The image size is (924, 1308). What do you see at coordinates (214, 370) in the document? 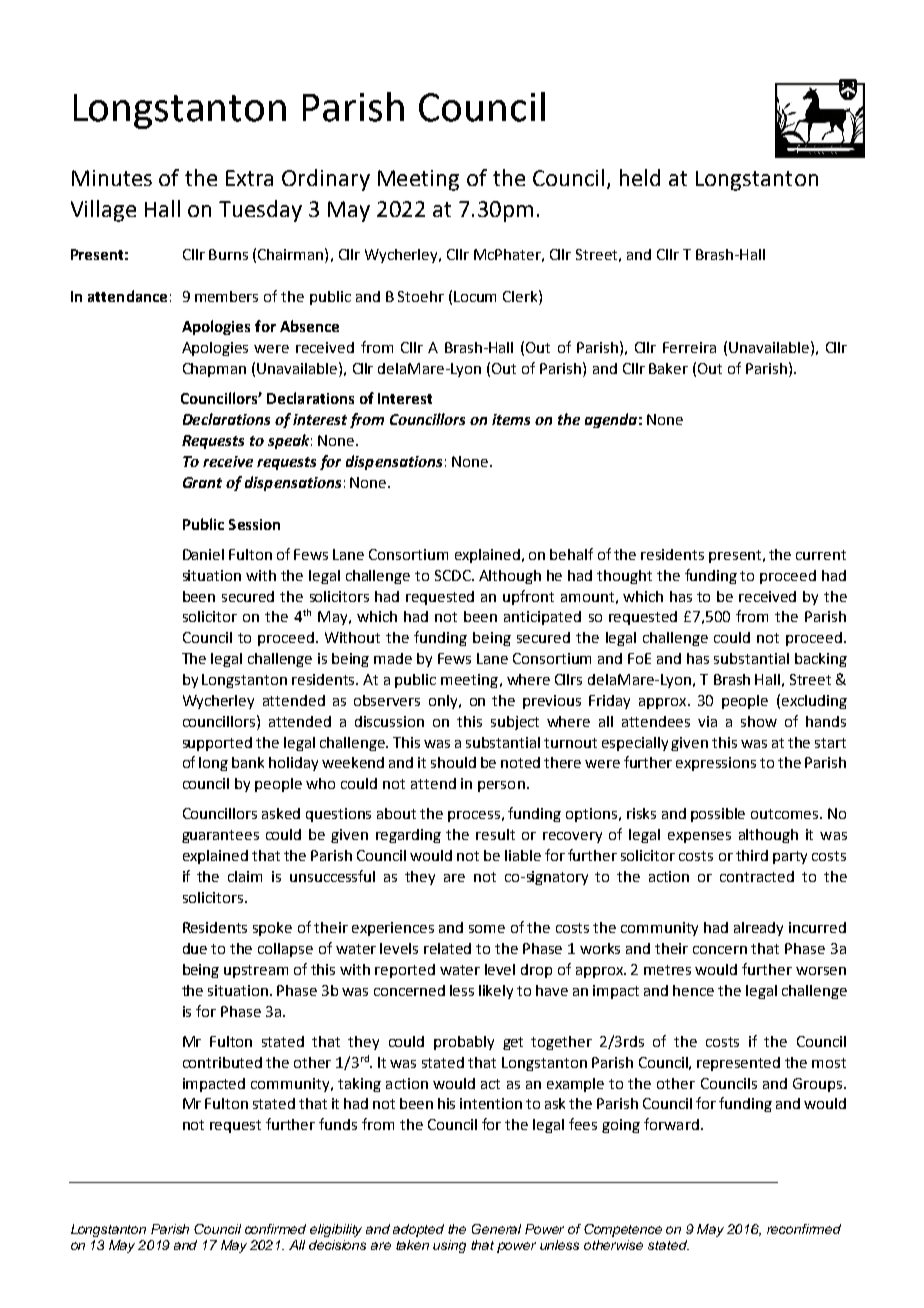
I see `Chapman` at bounding box center [214, 370].
